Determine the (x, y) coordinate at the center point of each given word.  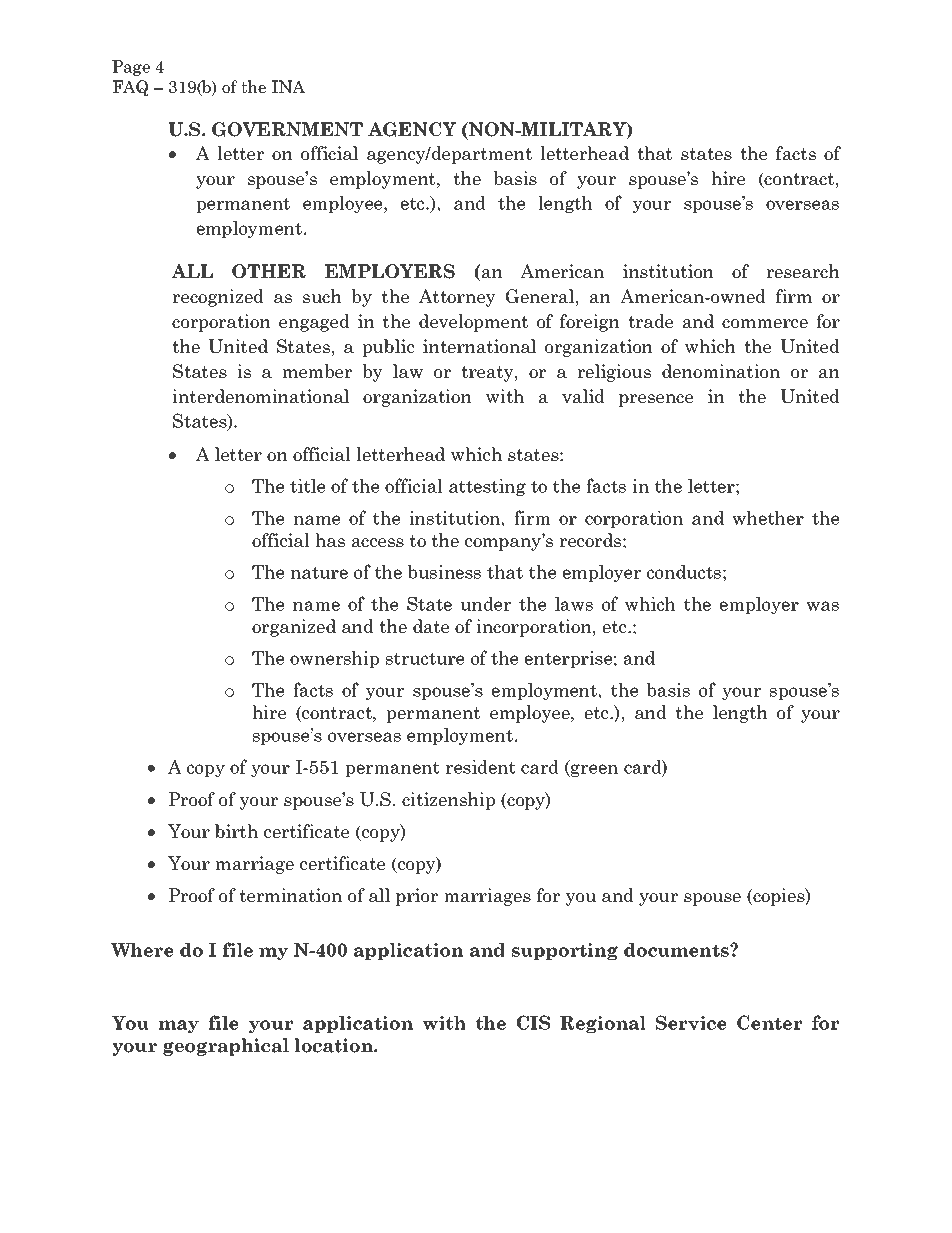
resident (480, 767)
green (593, 770)
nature (319, 572)
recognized (218, 298)
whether (768, 518)
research (803, 271)
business (444, 572)
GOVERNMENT (287, 129)
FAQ (130, 88)
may (179, 1026)
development (473, 323)
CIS (533, 1022)
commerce (765, 324)
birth (236, 831)
